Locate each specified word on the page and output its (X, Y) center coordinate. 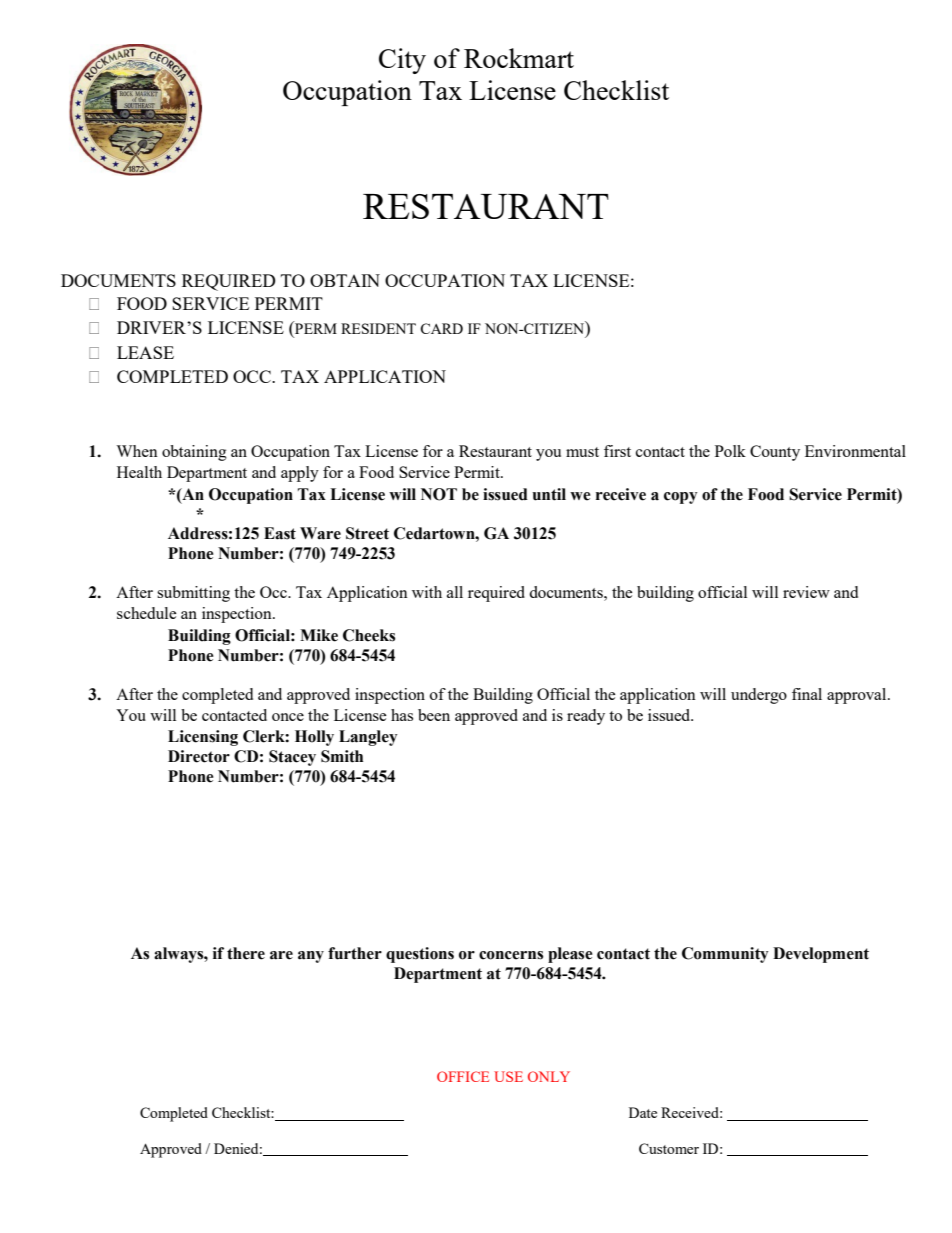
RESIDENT (378, 328)
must (582, 452)
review (806, 592)
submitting (193, 594)
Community (725, 955)
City (402, 61)
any (311, 957)
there (246, 953)
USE (508, 1076)
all (455, 592)
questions (420, 955)
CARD (441, 328)
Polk (730, 451)
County (775, 453)
